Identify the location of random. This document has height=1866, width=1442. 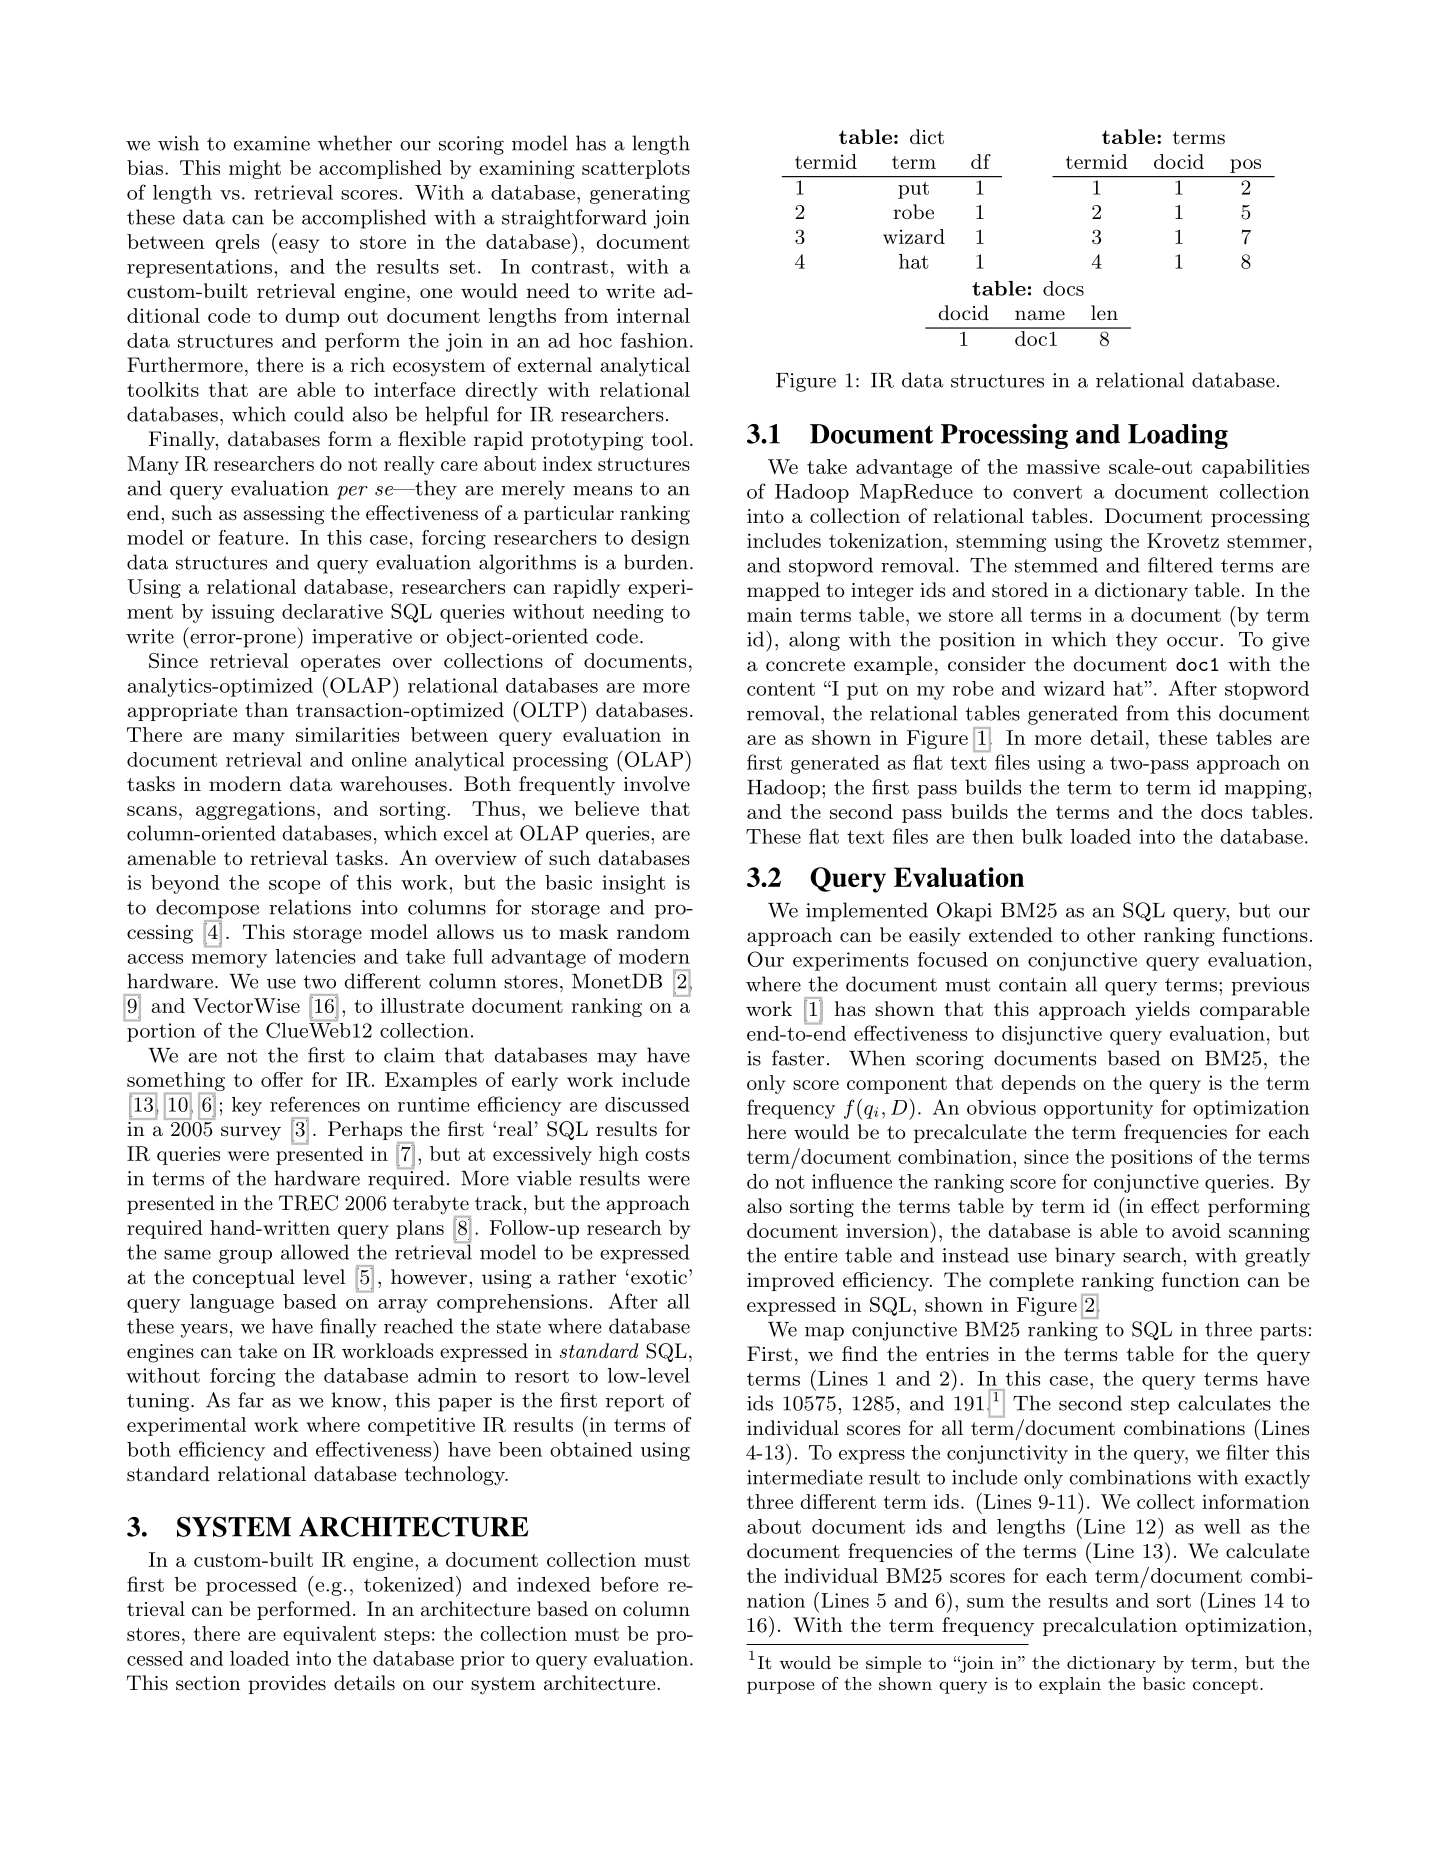
(653, 932).
